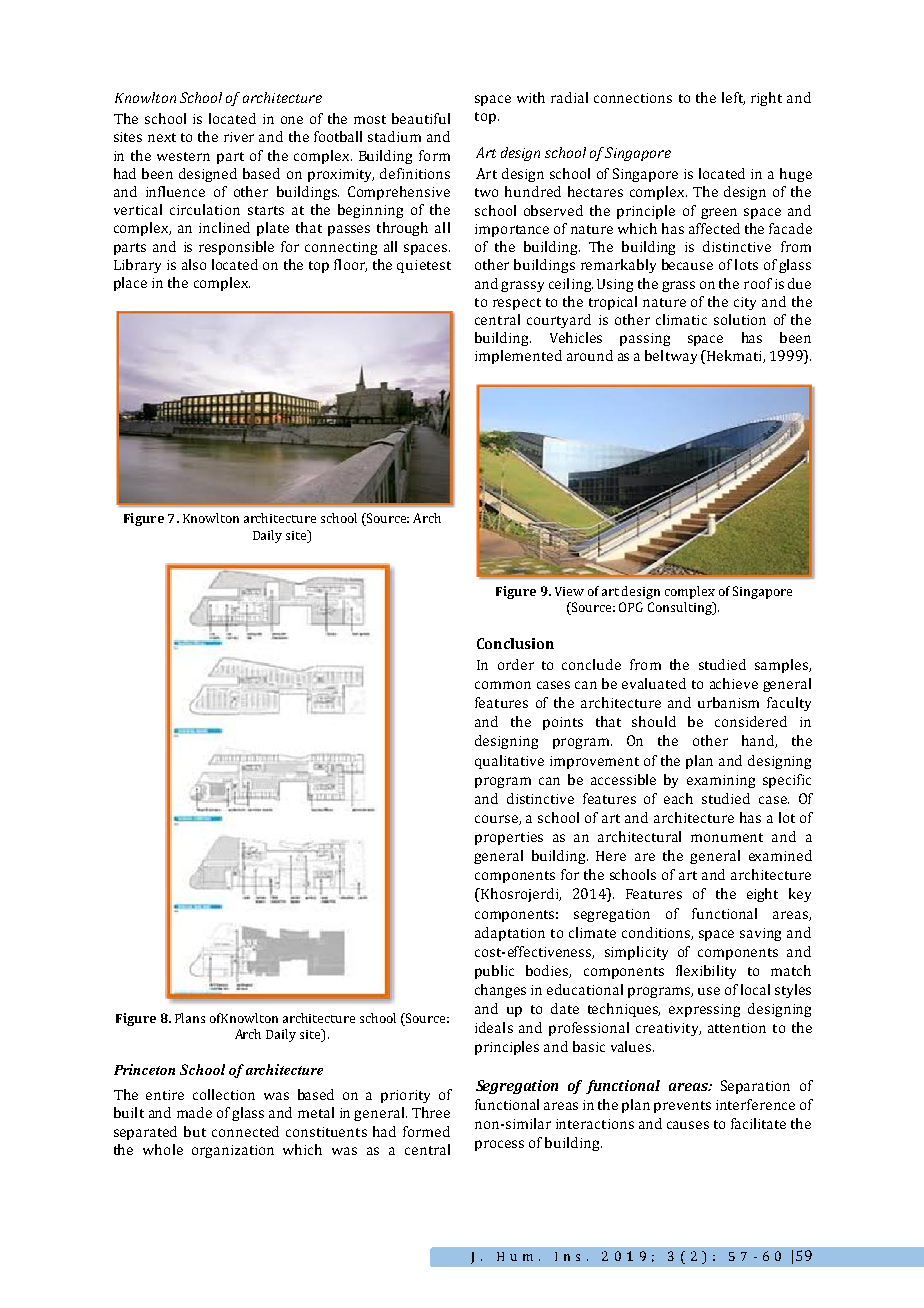 Image resolution: width=924 pixels, height=1308 pixels. I want to click on river, so click(239, 137).
